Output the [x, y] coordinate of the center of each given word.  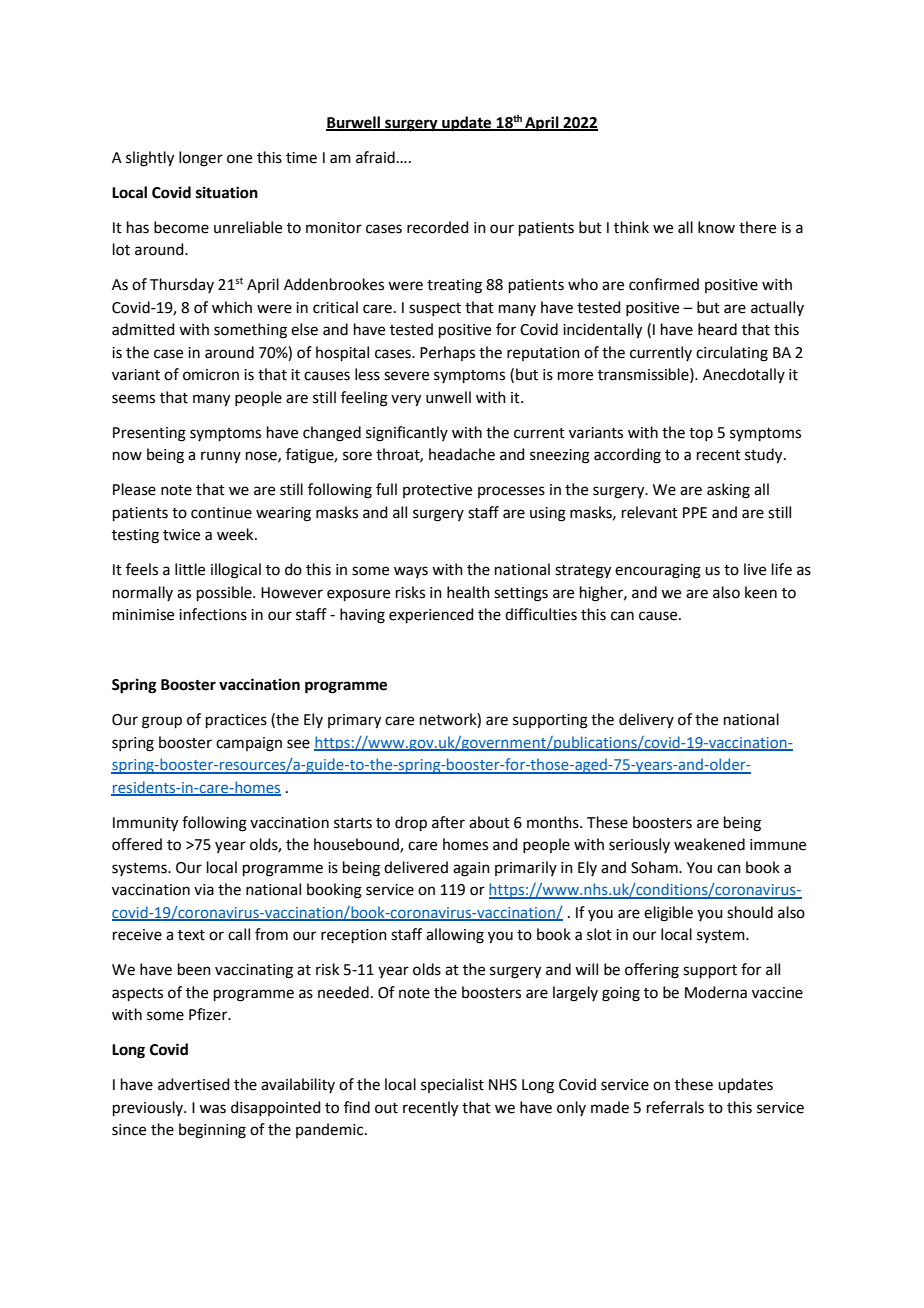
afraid [375, 157]
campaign [249, 744]
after [448, 822]
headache [462, 454]
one [239, 159]
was [212, 1109]
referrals [675, 1107]
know [716, 227]
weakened [709, 844]
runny [221, 457]
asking [728, 491]
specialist [452, 1085]
